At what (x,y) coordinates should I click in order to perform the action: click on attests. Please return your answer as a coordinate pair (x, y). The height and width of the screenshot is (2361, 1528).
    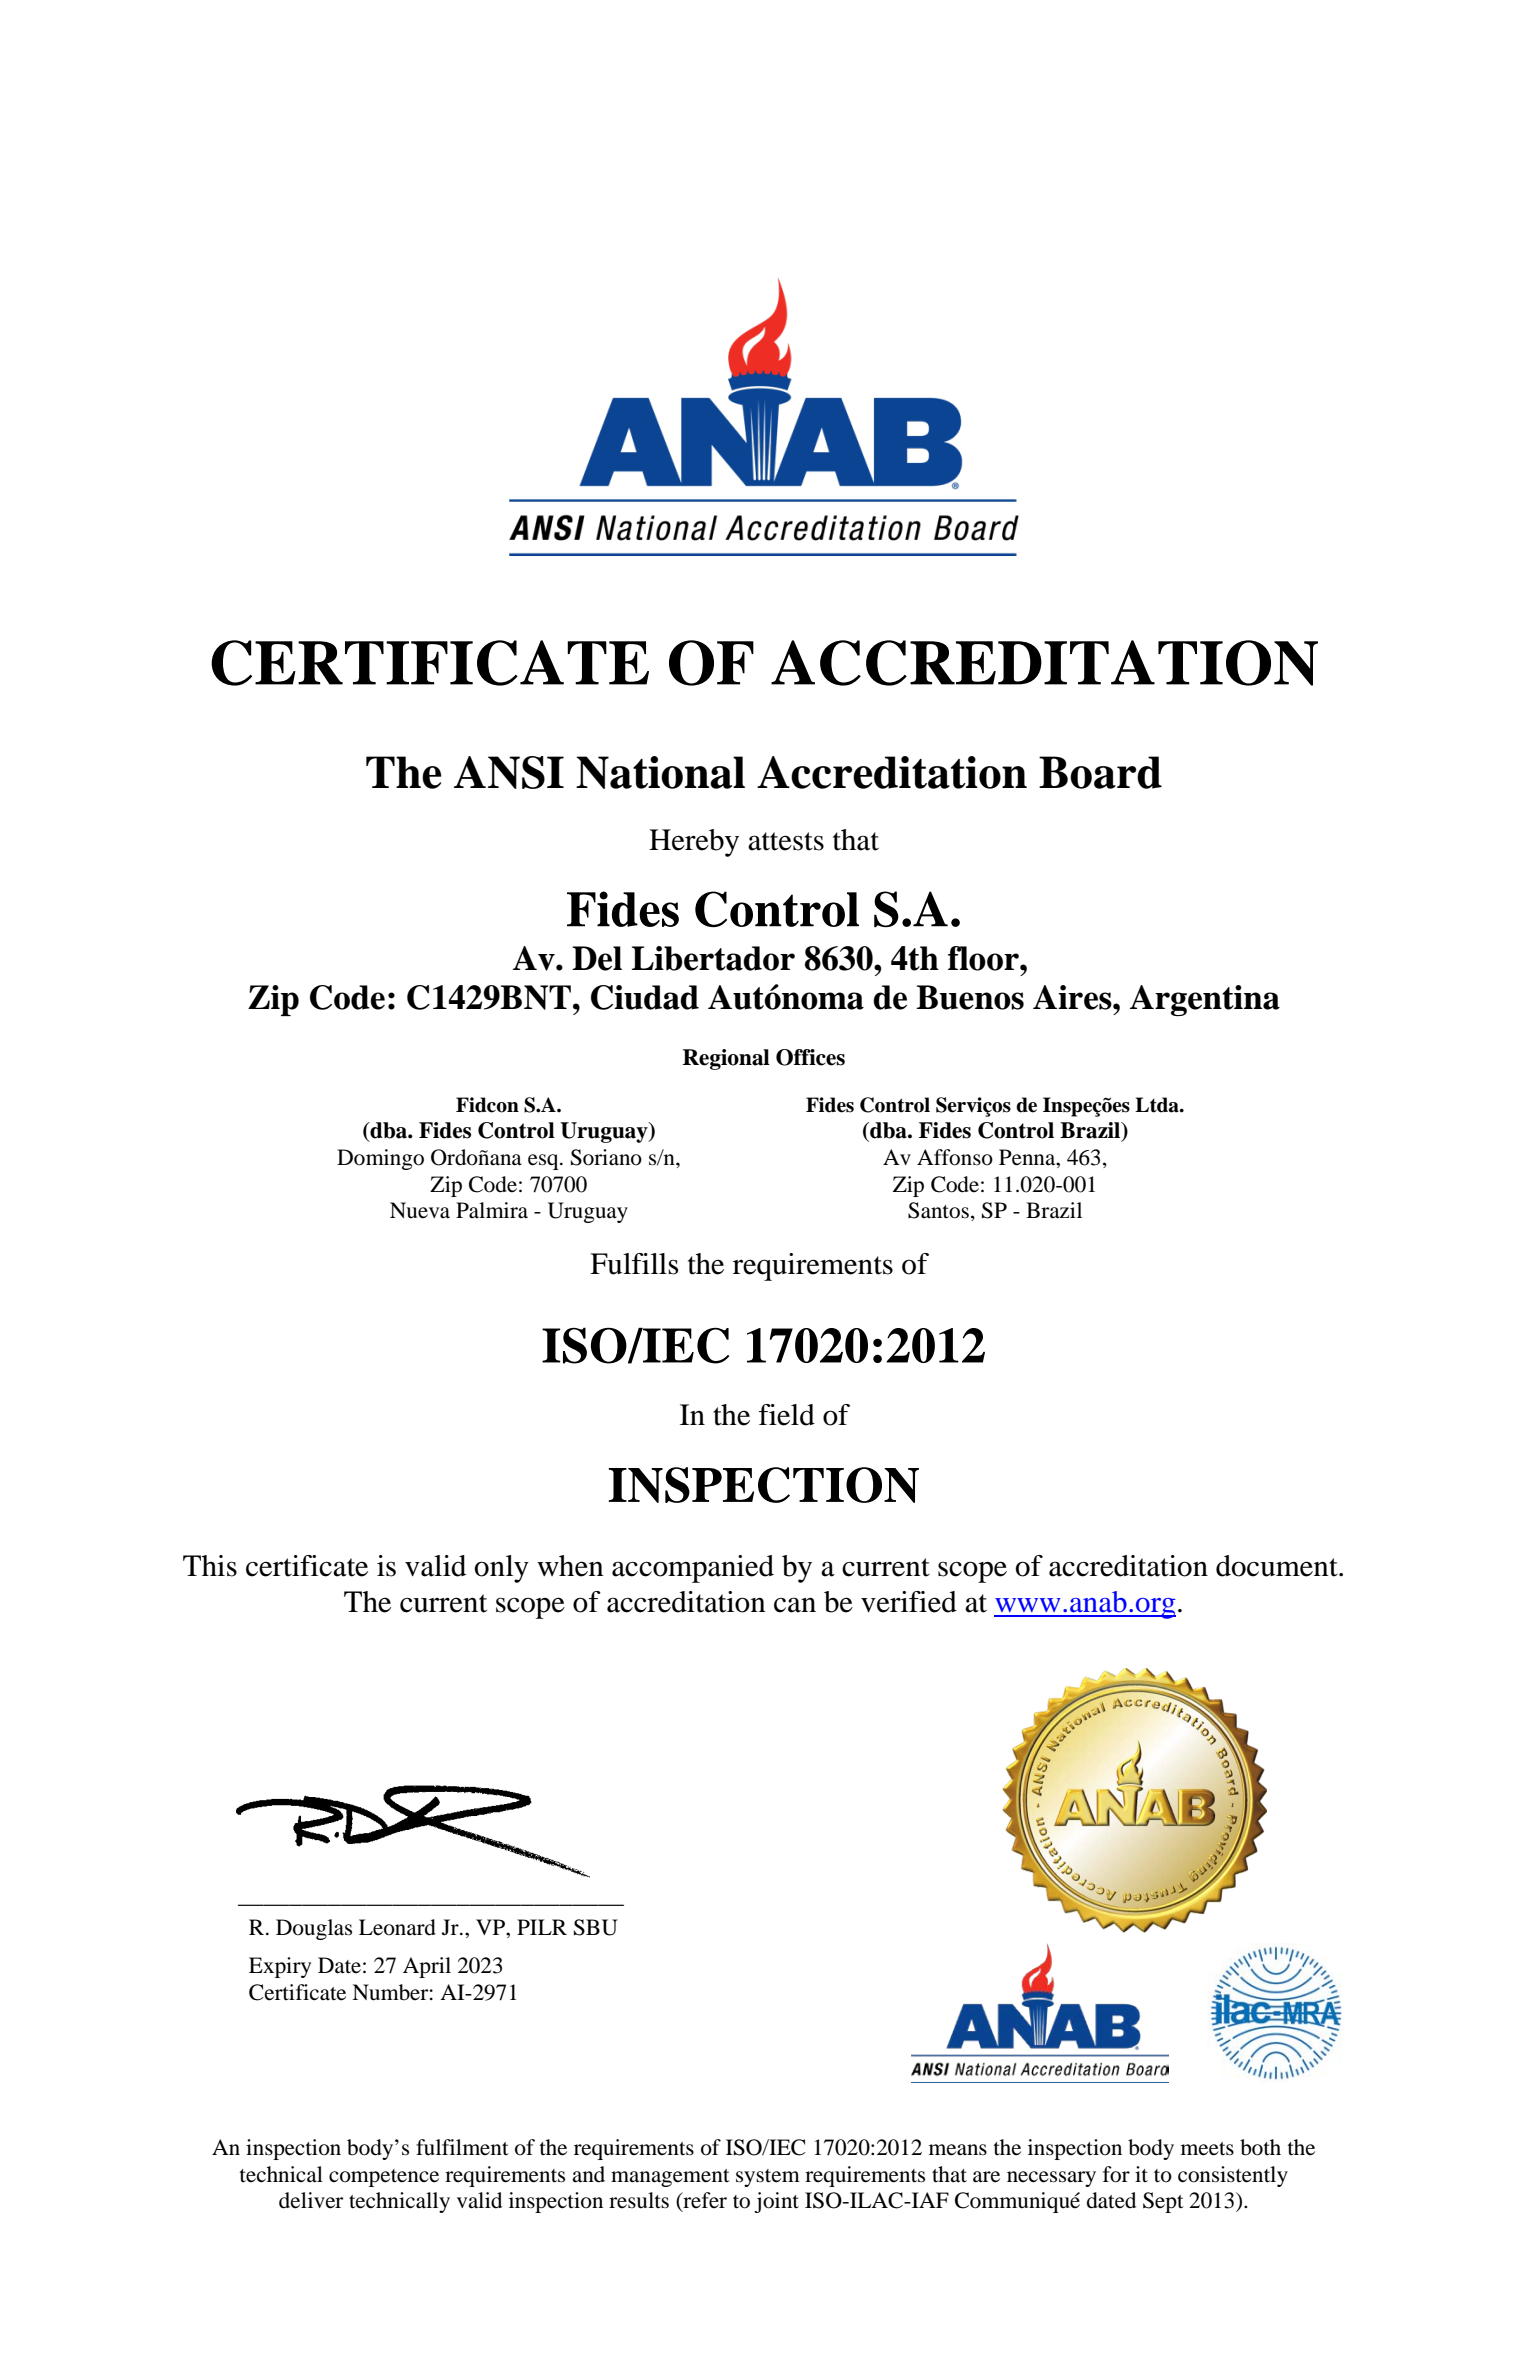
    Looking at the image, I should click on (786, 841).
